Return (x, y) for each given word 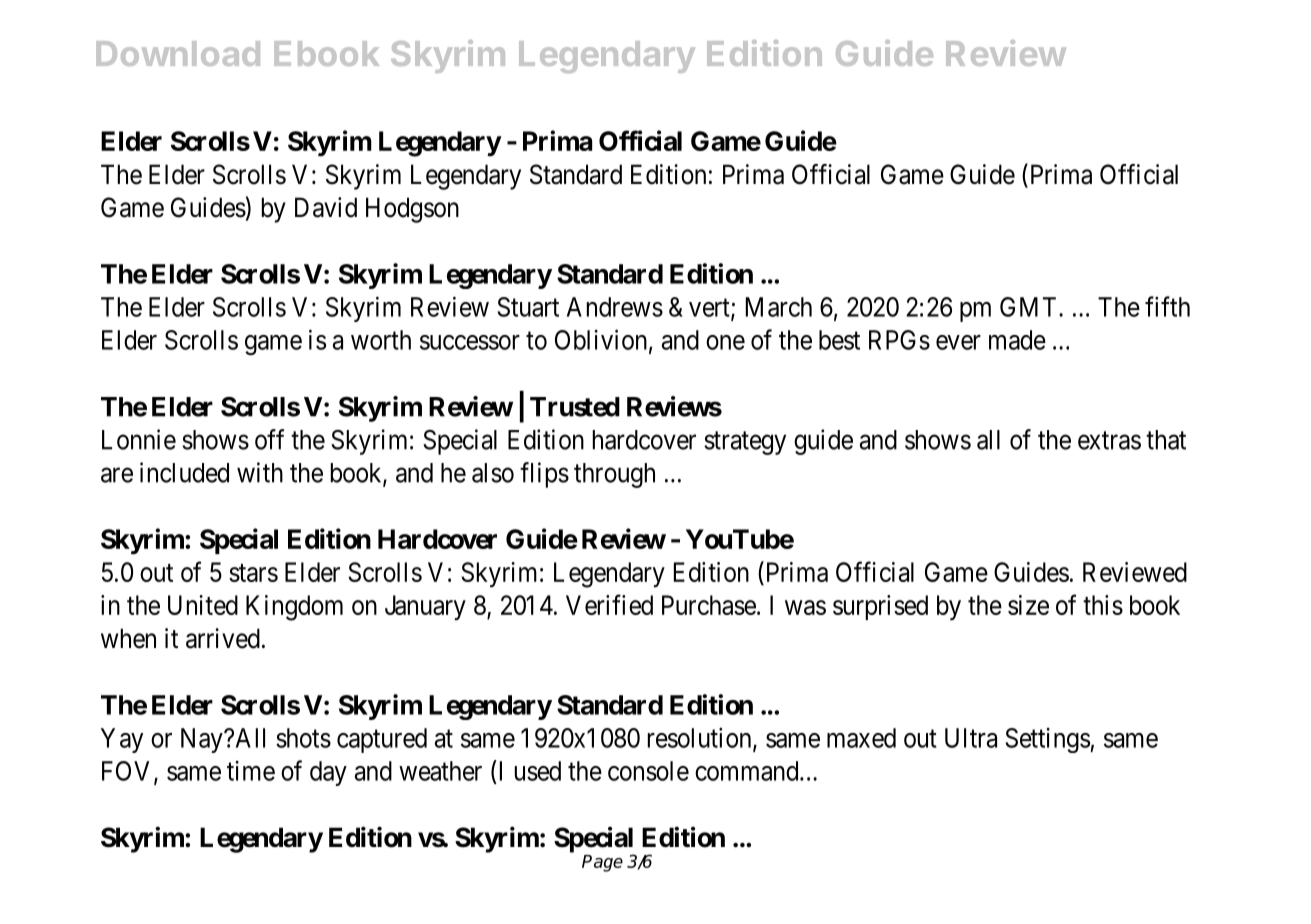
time (251, 771)
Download (178, 53)
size (1028, 605)
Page (602, 863)
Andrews (615, 307)
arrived (223, 638)
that (1166, 440)
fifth (1167, 306)
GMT (1030, 307)
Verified (609, 604)
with (260, 472)
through (614, 475)
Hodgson (412, 210)
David (326, 207)
